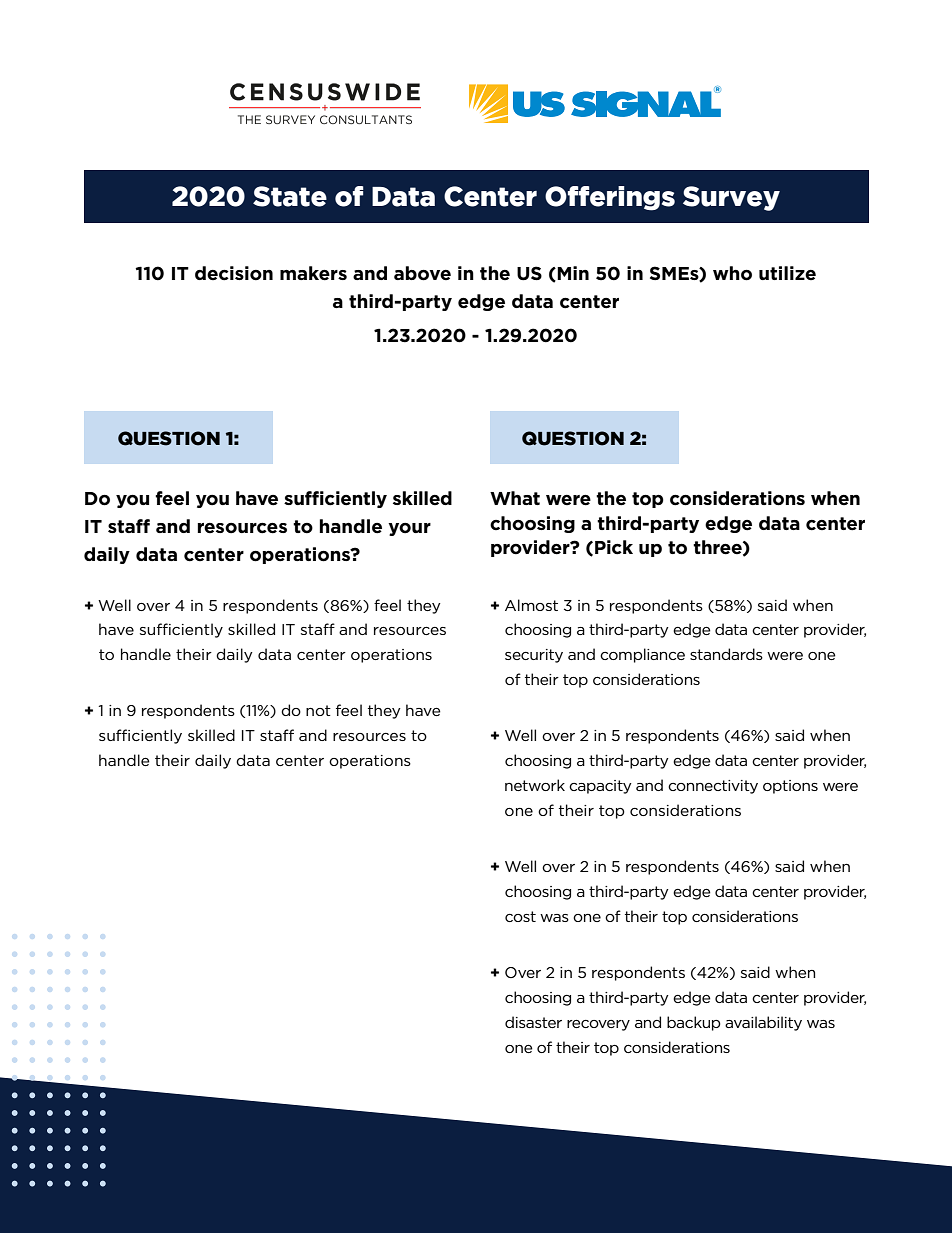 The image size is (952, 1233). I want to click on Survey, so click(731, 198).
